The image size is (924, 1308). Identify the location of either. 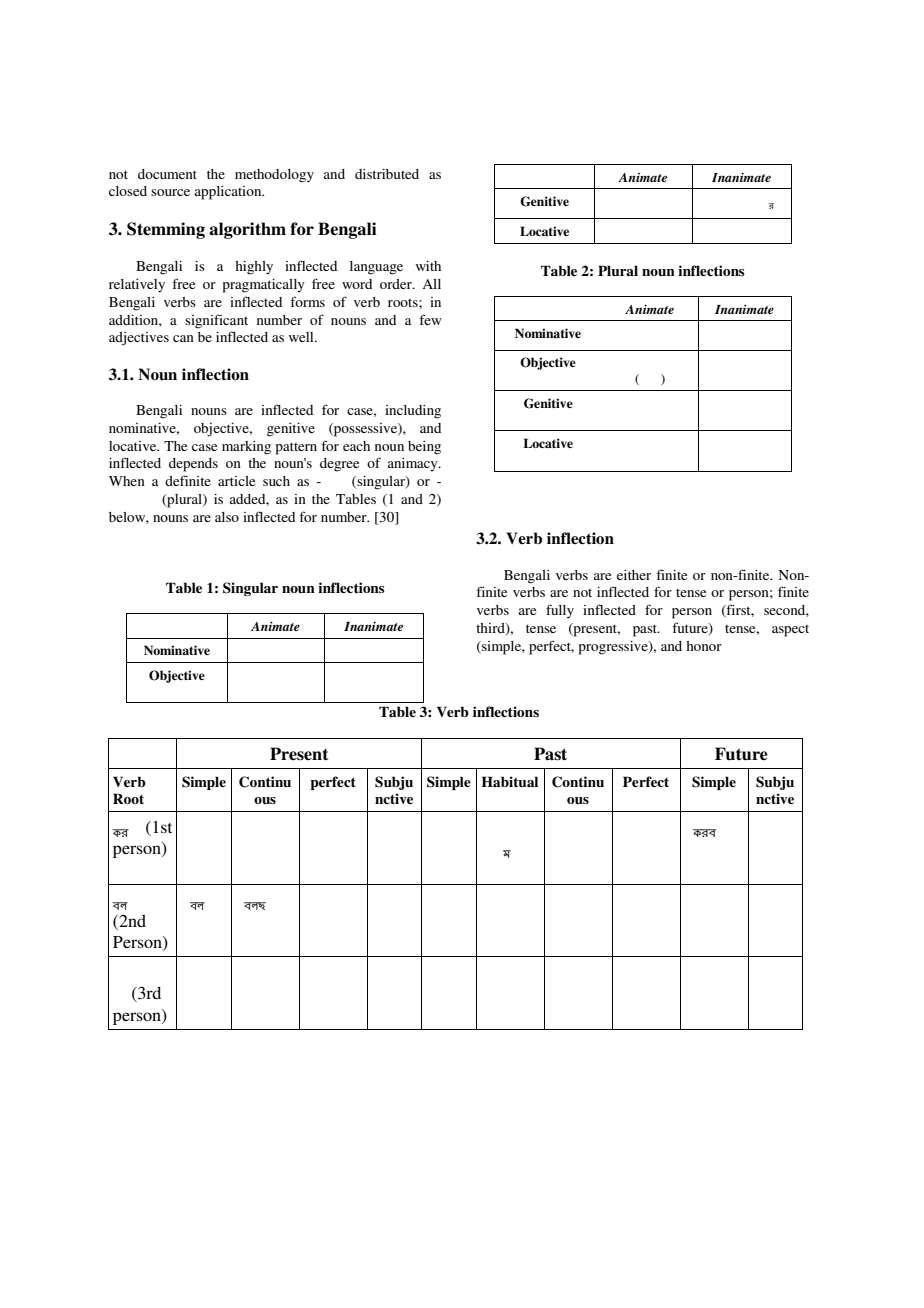
(634, 575).
